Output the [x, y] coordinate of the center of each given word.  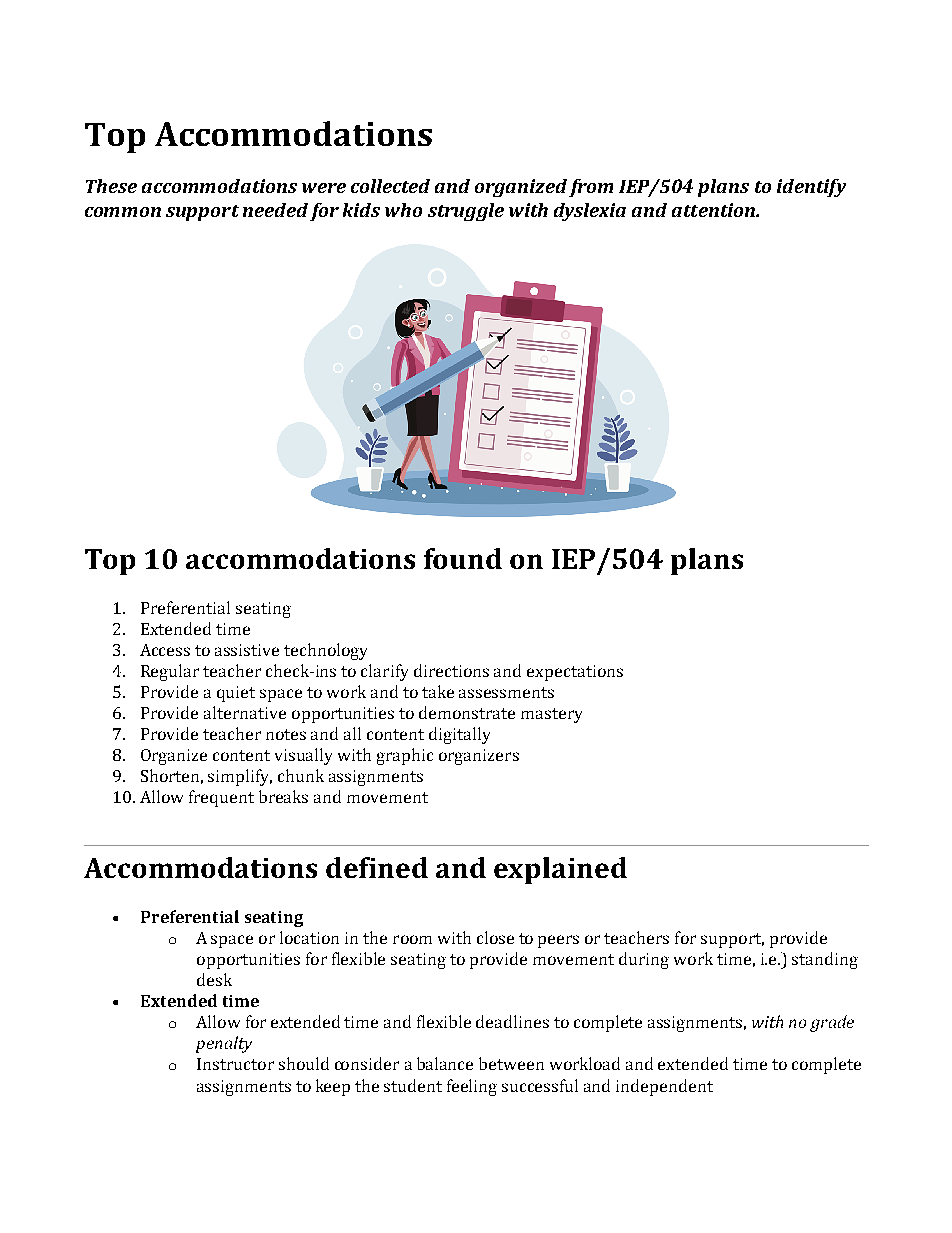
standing [825, 960]
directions [451, 670]
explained [560, 870]
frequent [221, 798]
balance [445, 1063]
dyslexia [590, 212]
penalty [224, 1044]
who [403, 210]
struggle [466, 212]
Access [165, 650]
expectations [575, 673]
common [123, 212]
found [463, 558]
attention [714, 210]
